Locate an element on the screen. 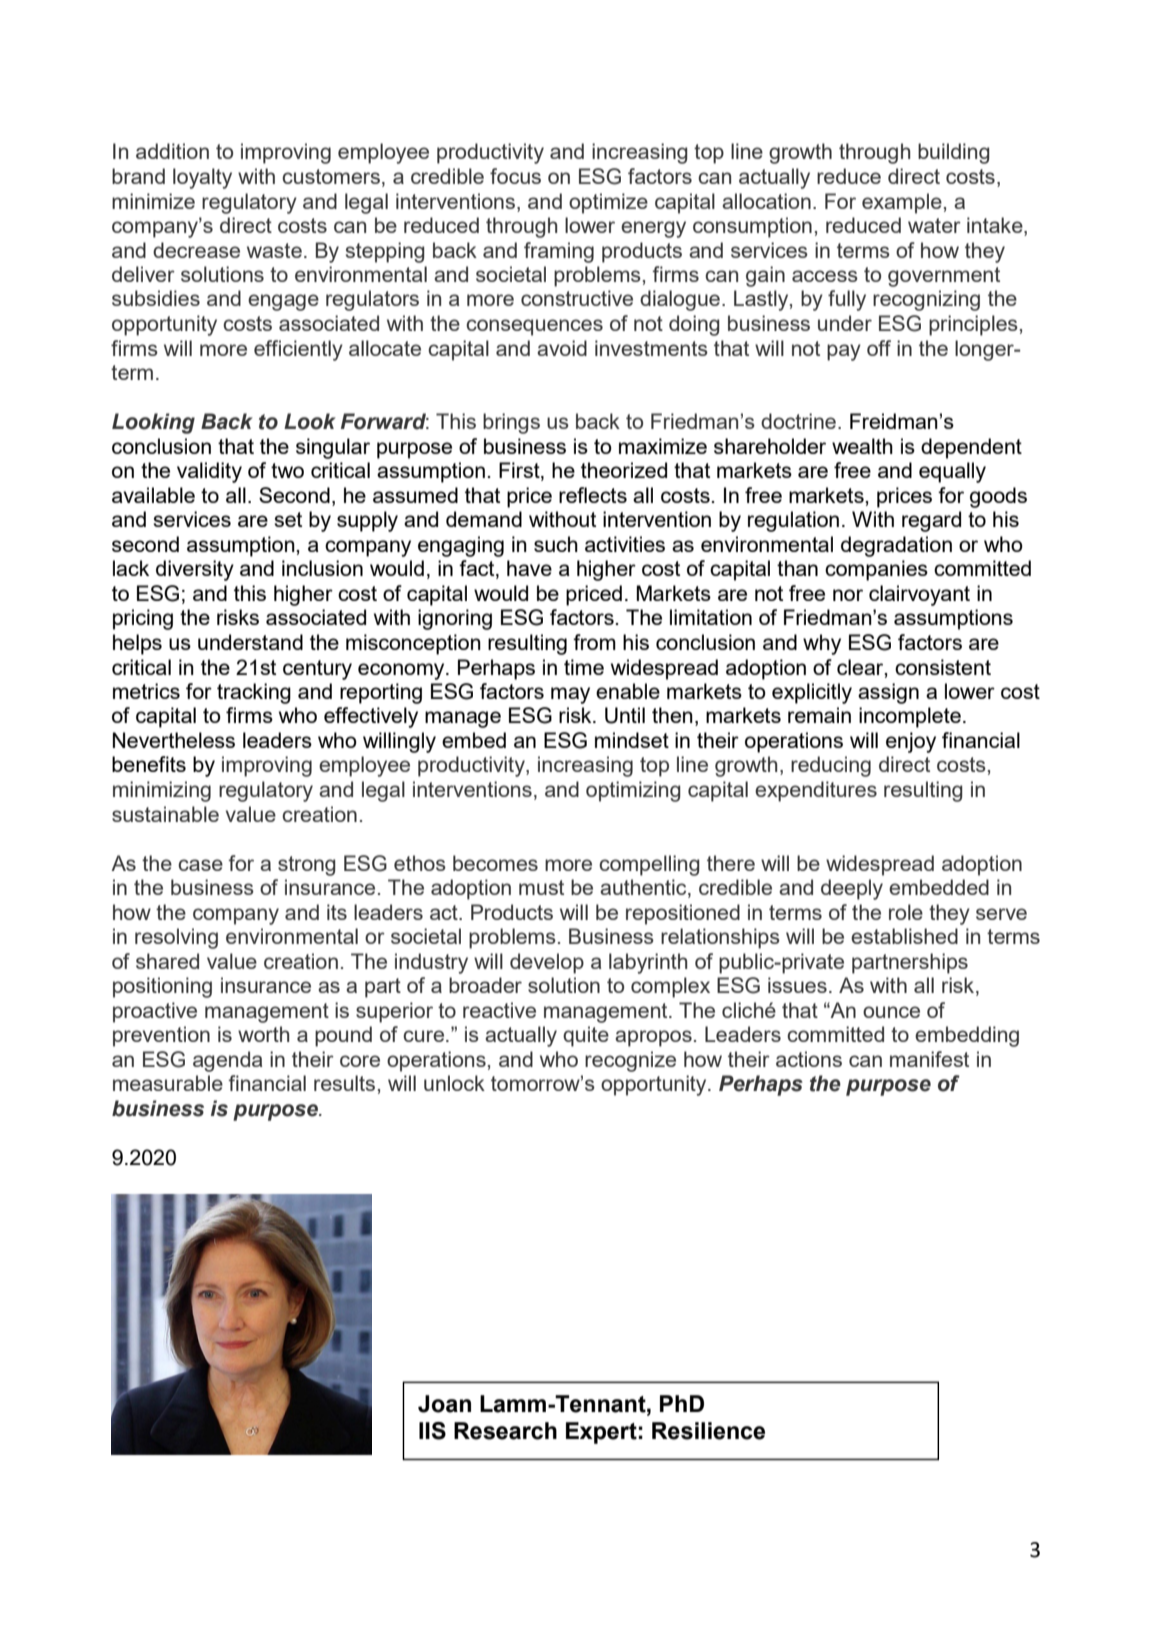 The width and height of the screenshot is (1153, 1633). minimizing is located at coordinates (162, 791).
